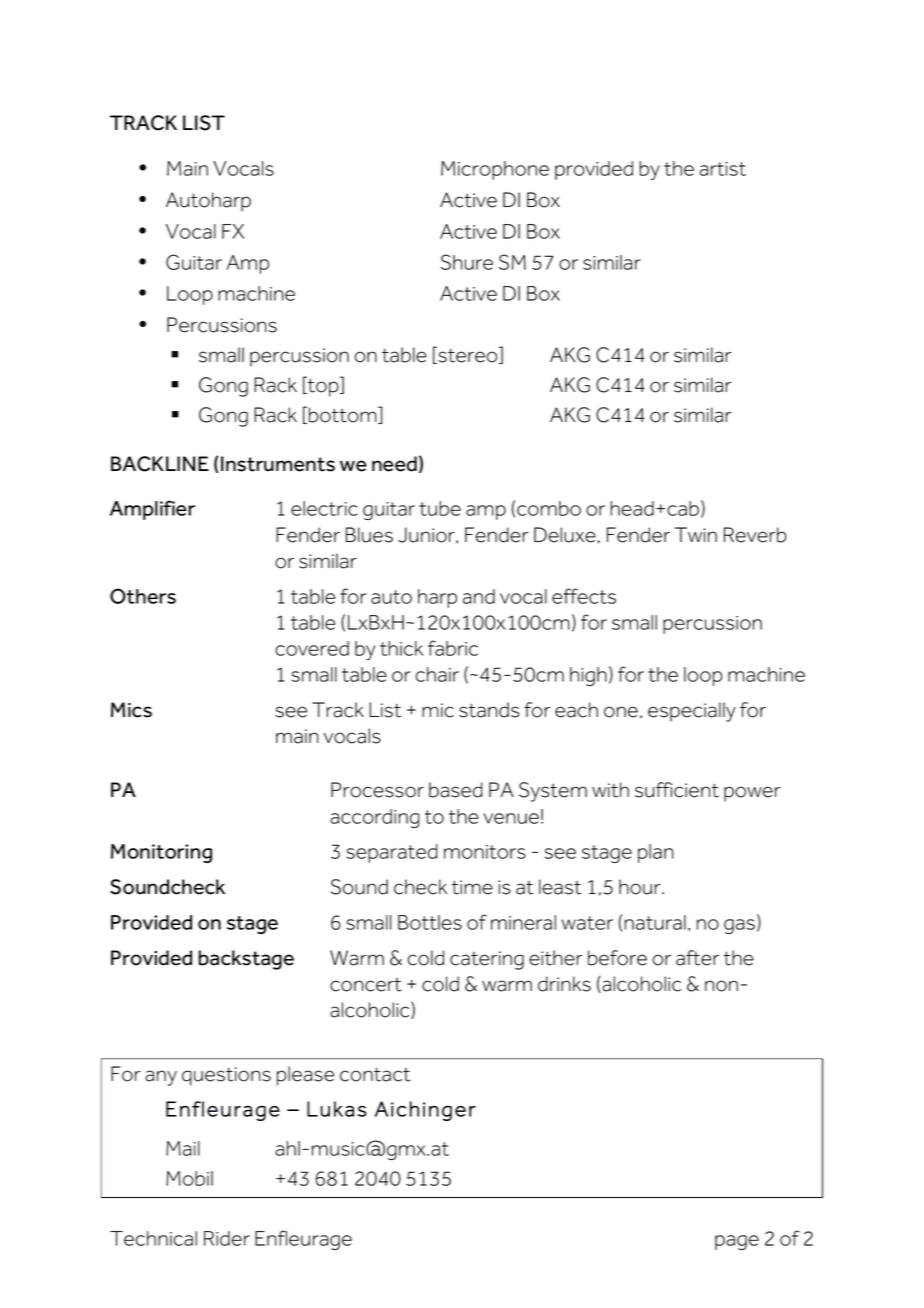  Describe the element at coordinates (337, 1109) in the screenshot. I see `Lukas` at that location.
